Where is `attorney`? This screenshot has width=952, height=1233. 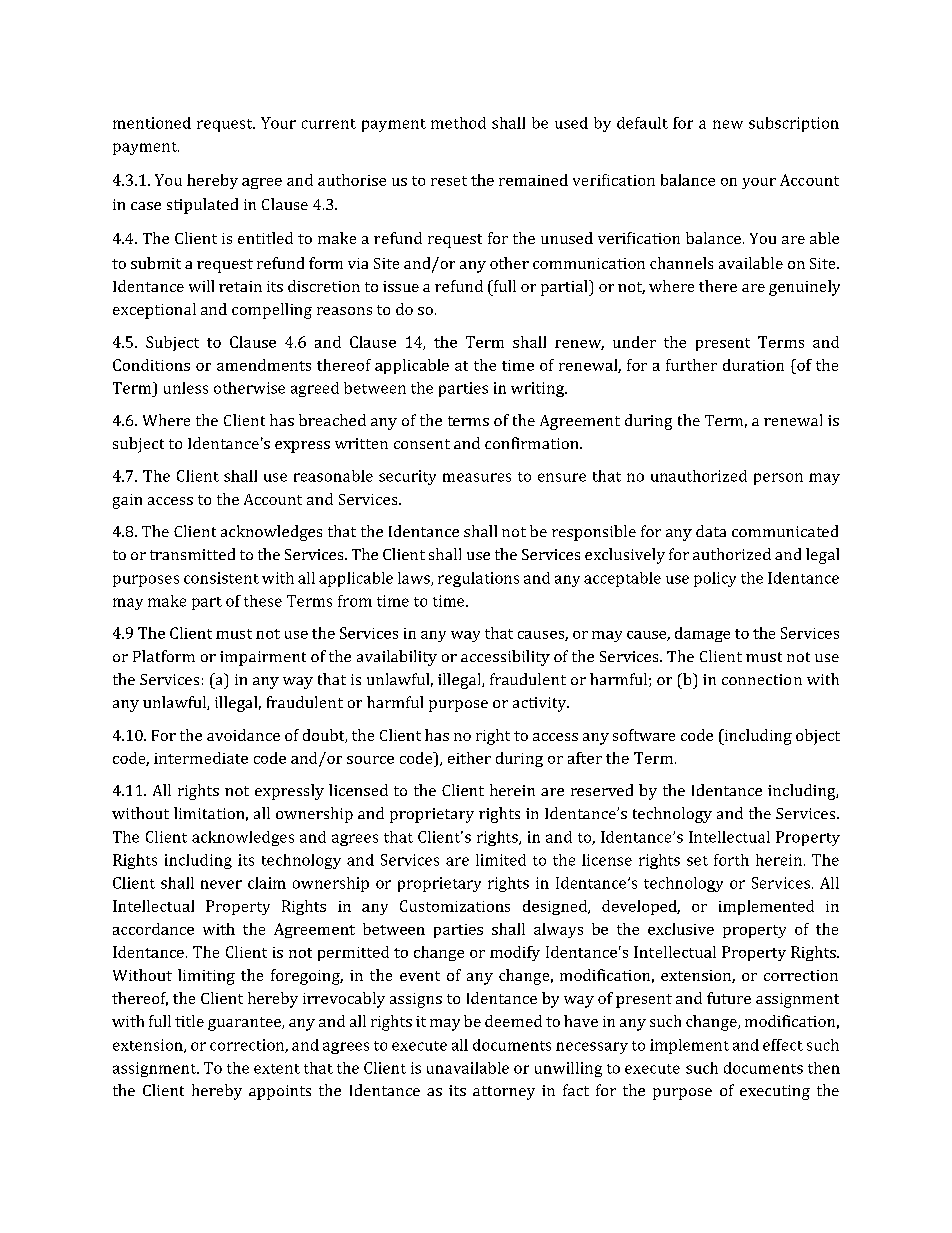 attorney is located at coordinates (504, 1093).
